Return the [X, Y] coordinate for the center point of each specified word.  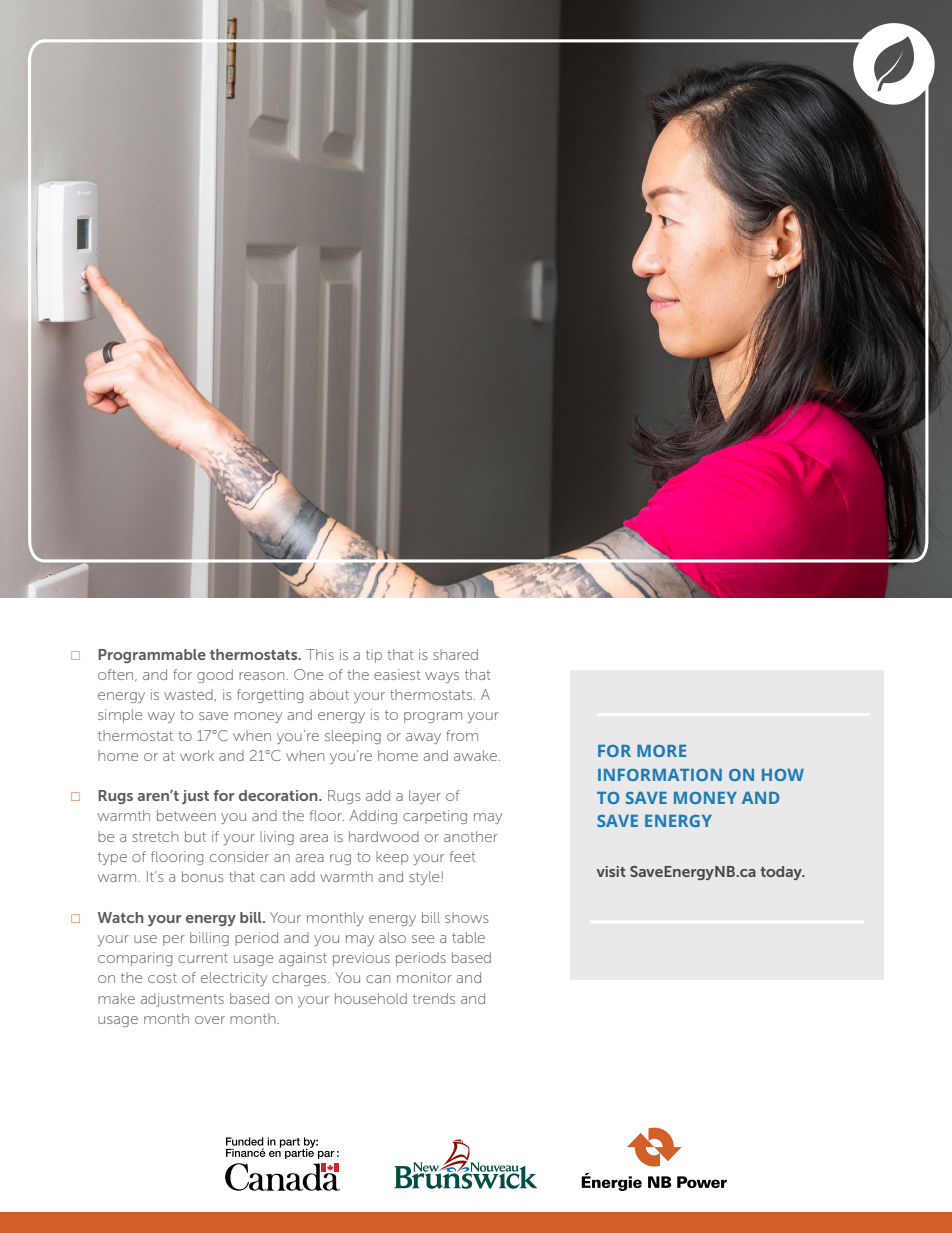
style [424, 878]
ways [442, 677]
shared [455, 654]
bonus [203, 876]
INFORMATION [660, 775]
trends [434, 998]
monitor [424, 977]
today [782, 873]
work [197, 755]
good [215, 676]
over [210, 1020]
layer [425, 797]
